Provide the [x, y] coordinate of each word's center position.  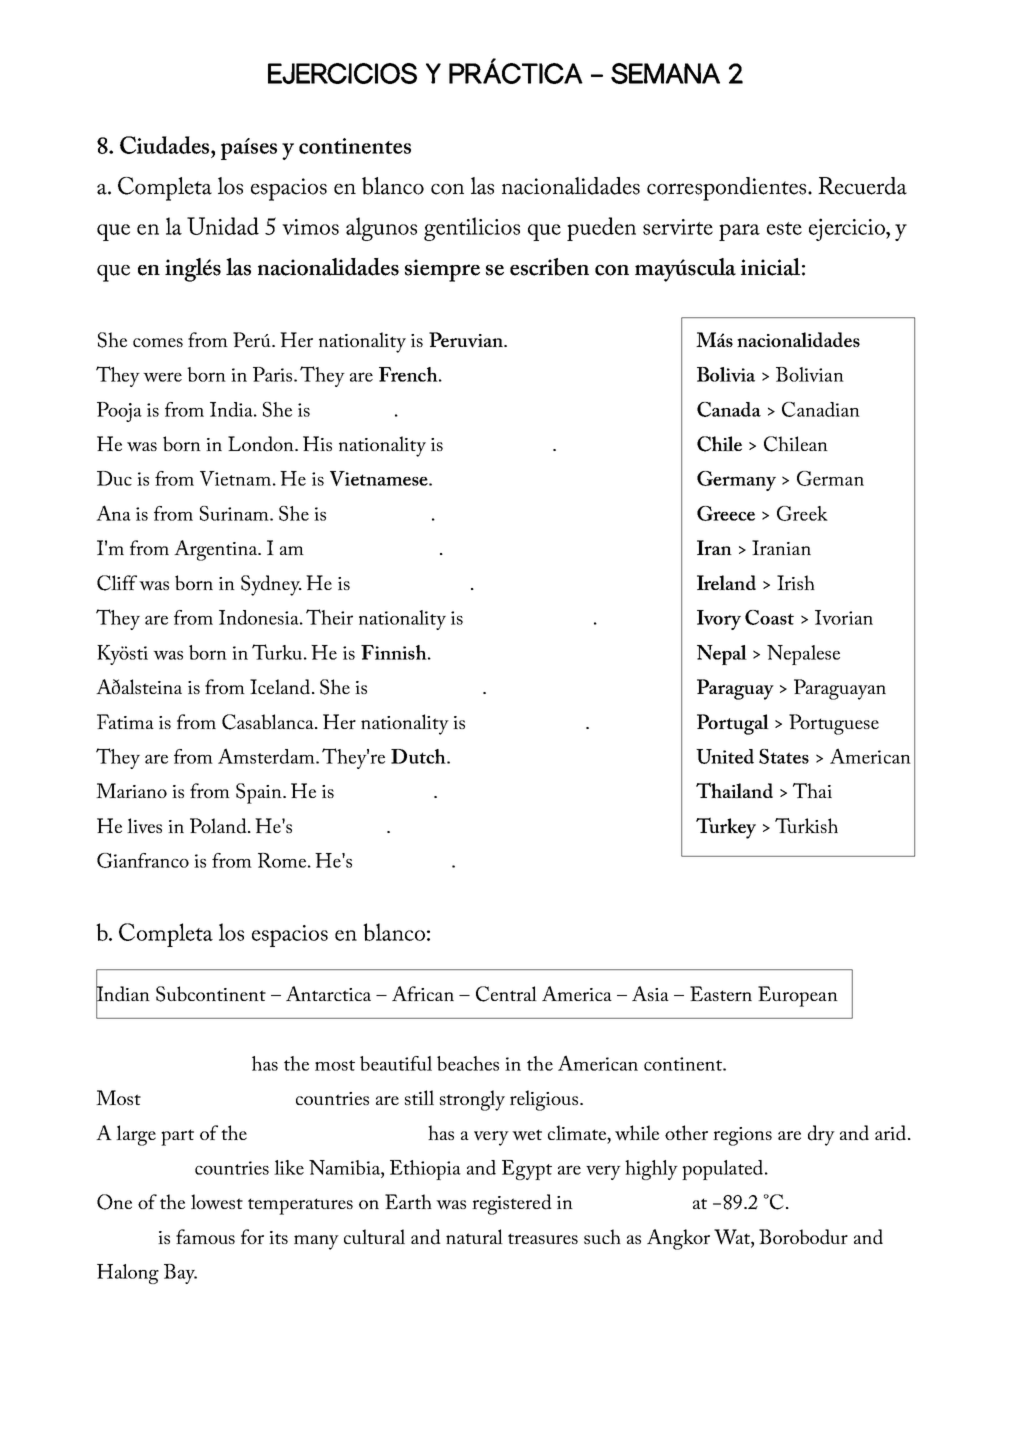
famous [205, 1236]
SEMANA [665, 73]
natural [474, 1236]
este [784, 228]
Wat [733, 1238]
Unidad [223, 226]
